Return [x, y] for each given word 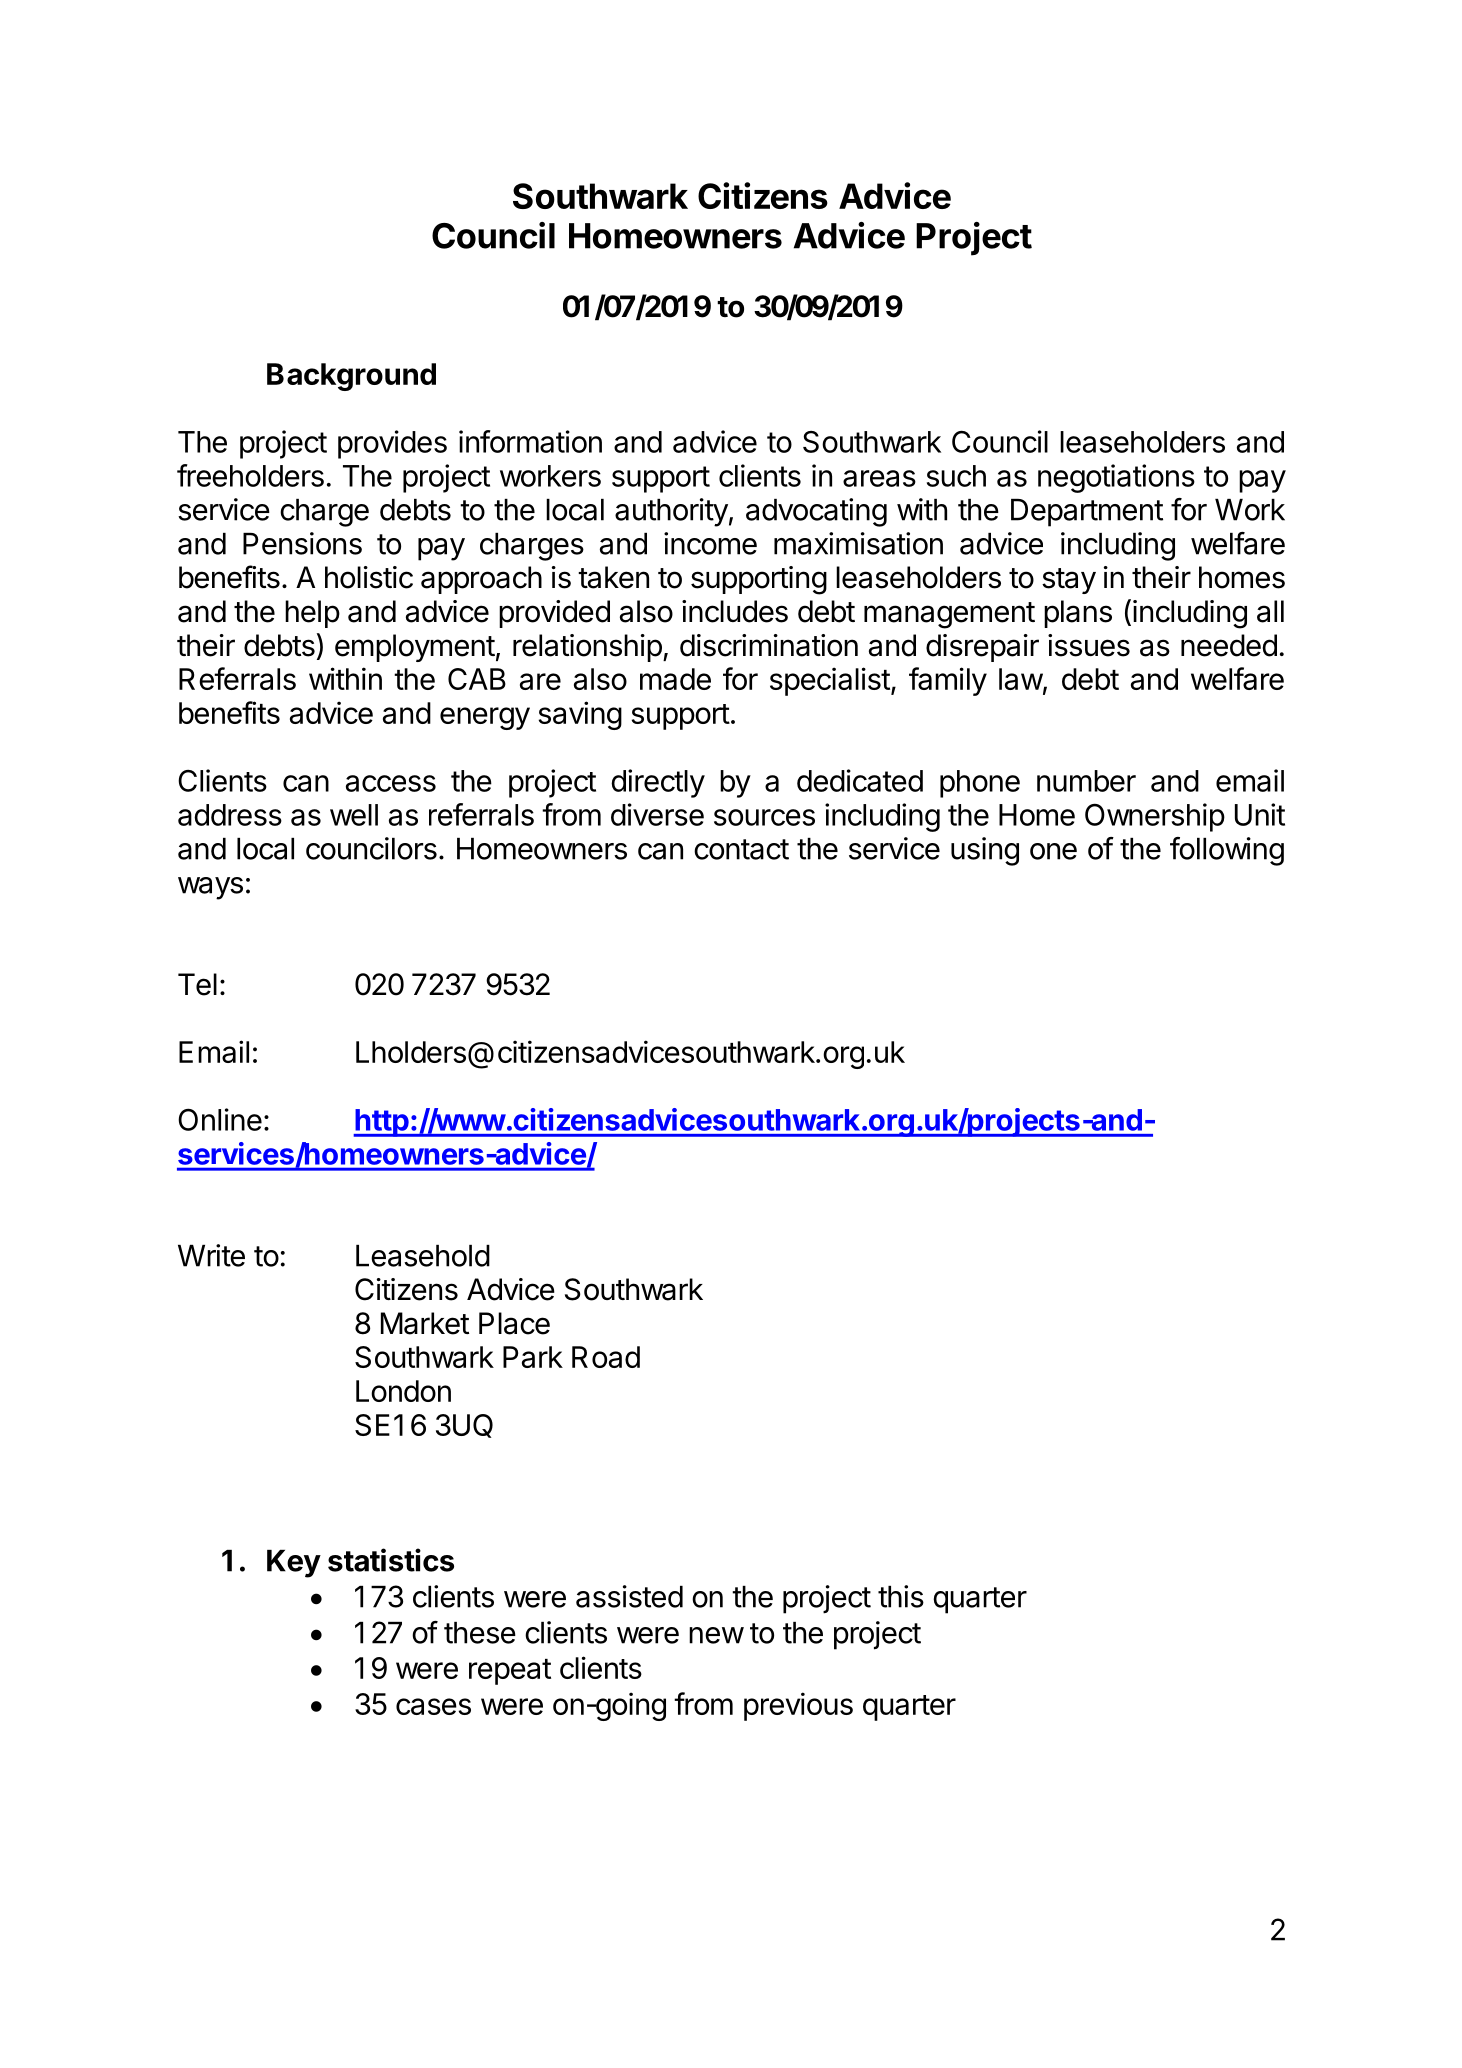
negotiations [1116, 478]
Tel [197, 984]
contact [741, 849]
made [675, 679]
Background [351, 377]
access [391, 783]
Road [606, 1357]
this [901, 1596]
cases [433, 1706]
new [716, 1635]
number [1086, 781]
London [403, 1391]
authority [671, 512]
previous [798, 1706]
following [1227, 851]
